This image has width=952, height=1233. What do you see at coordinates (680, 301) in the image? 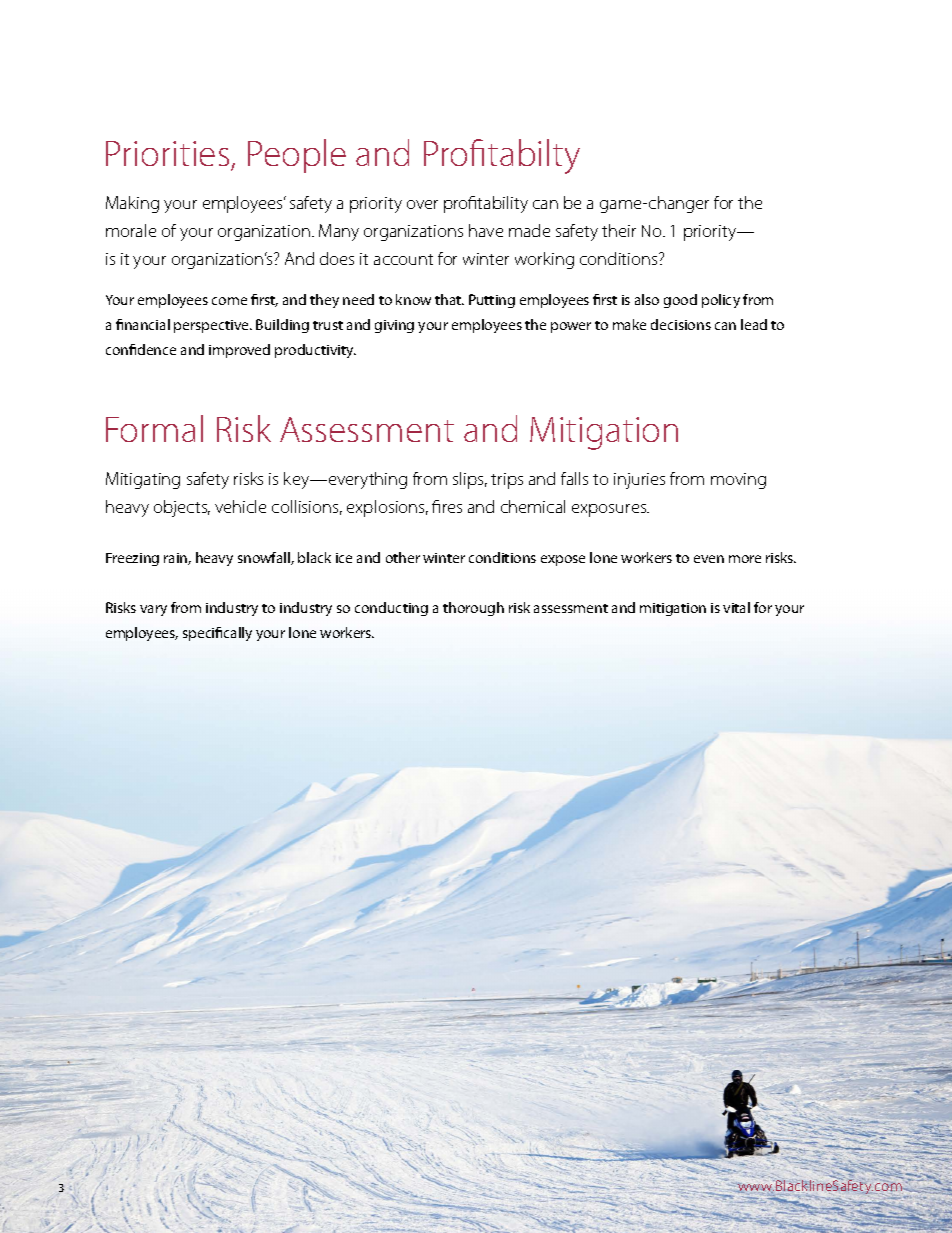
I see `good` at bounding box center [680, 301].
